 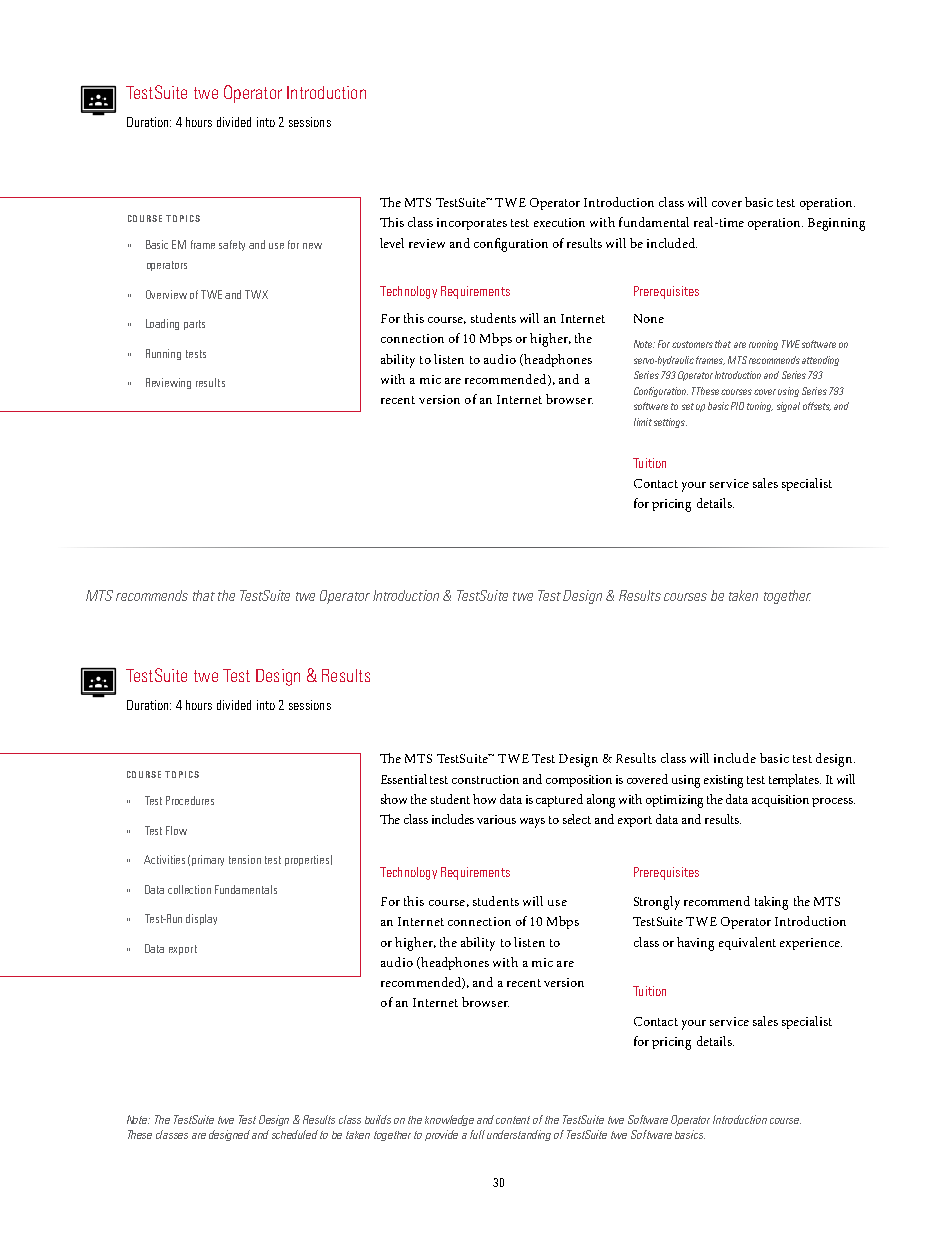 What do you see at coordinates (760, 407) in the document?
I see `tuning` at bounding box center [760, 407].
